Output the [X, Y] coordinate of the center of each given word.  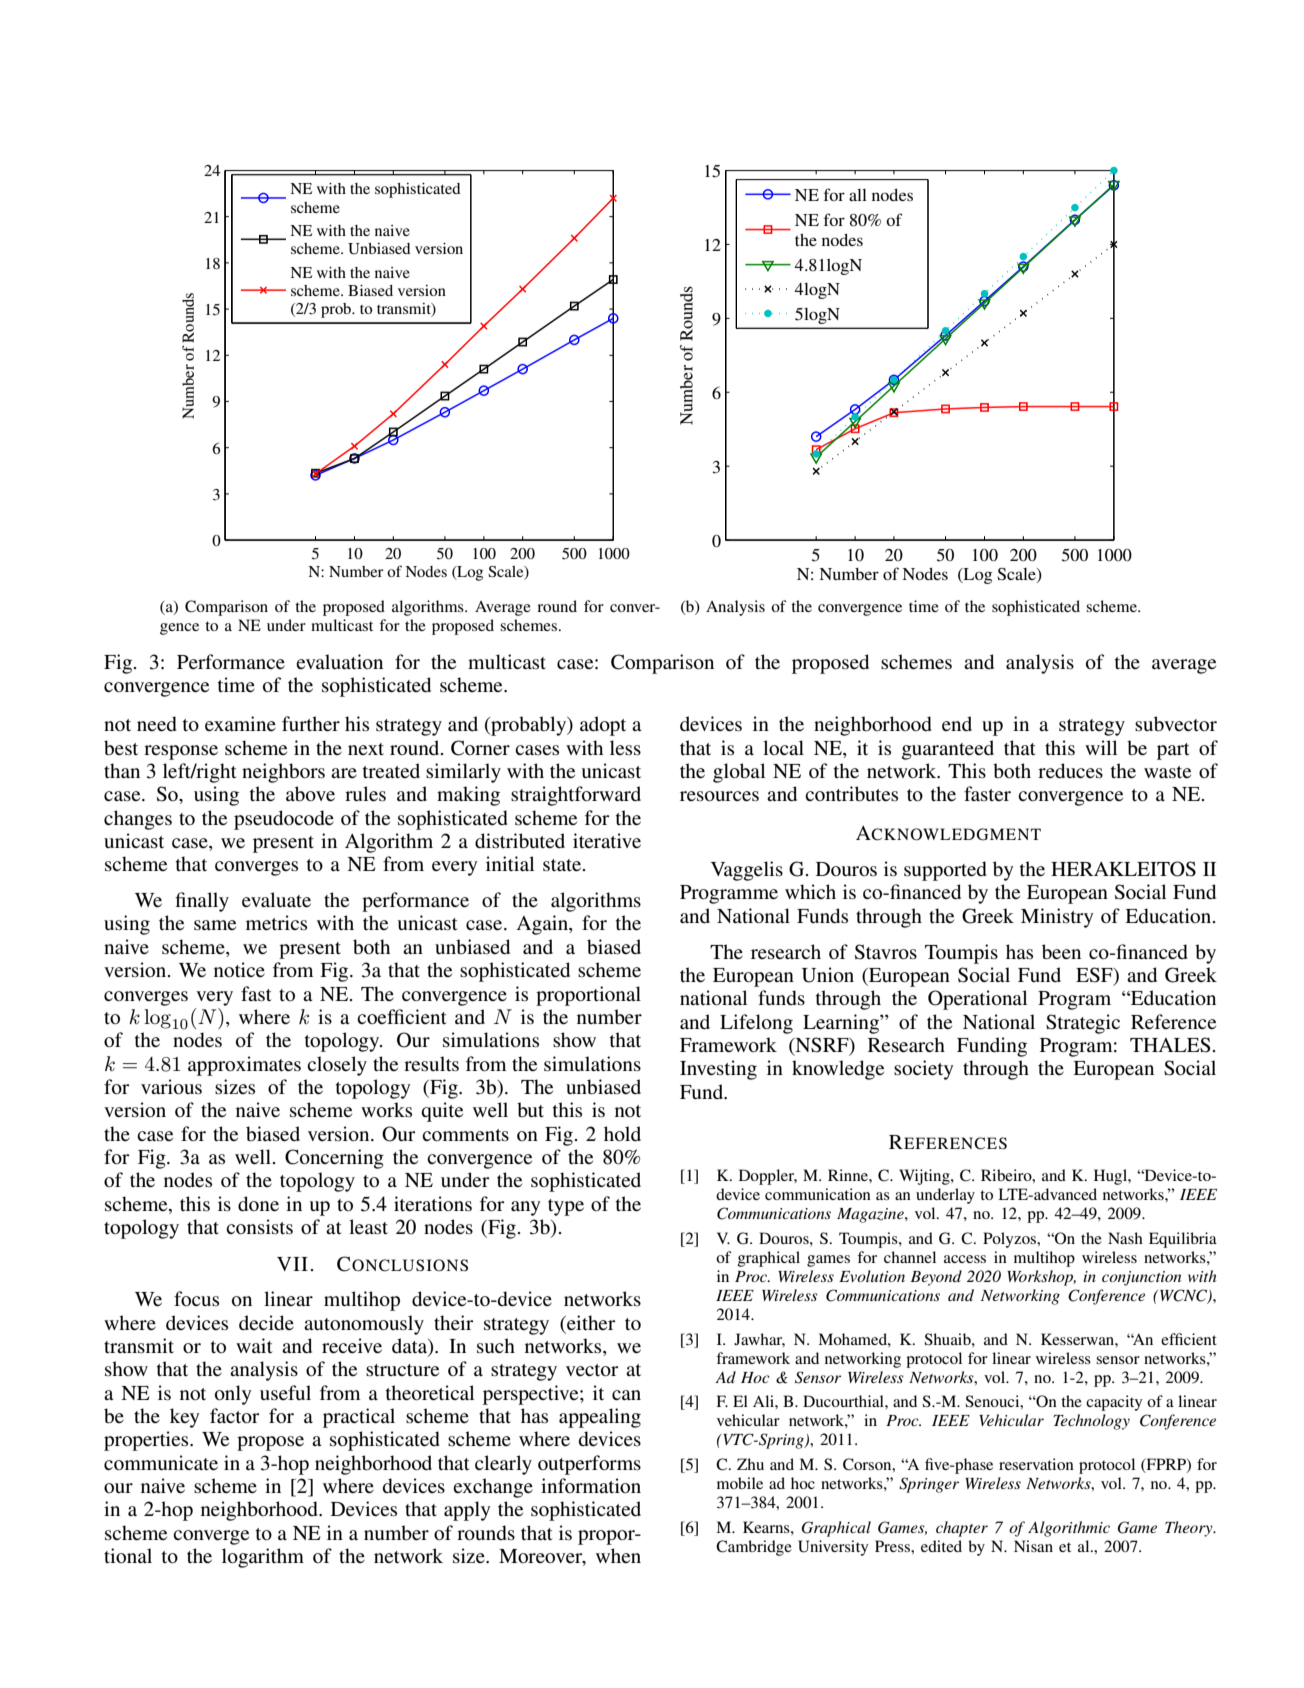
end [957, 723]
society [924, 1070]
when [618, 1556]
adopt [603, 726]
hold [622, 1134]
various [171, 1087]
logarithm [263, 1558]
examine [240, 723]
